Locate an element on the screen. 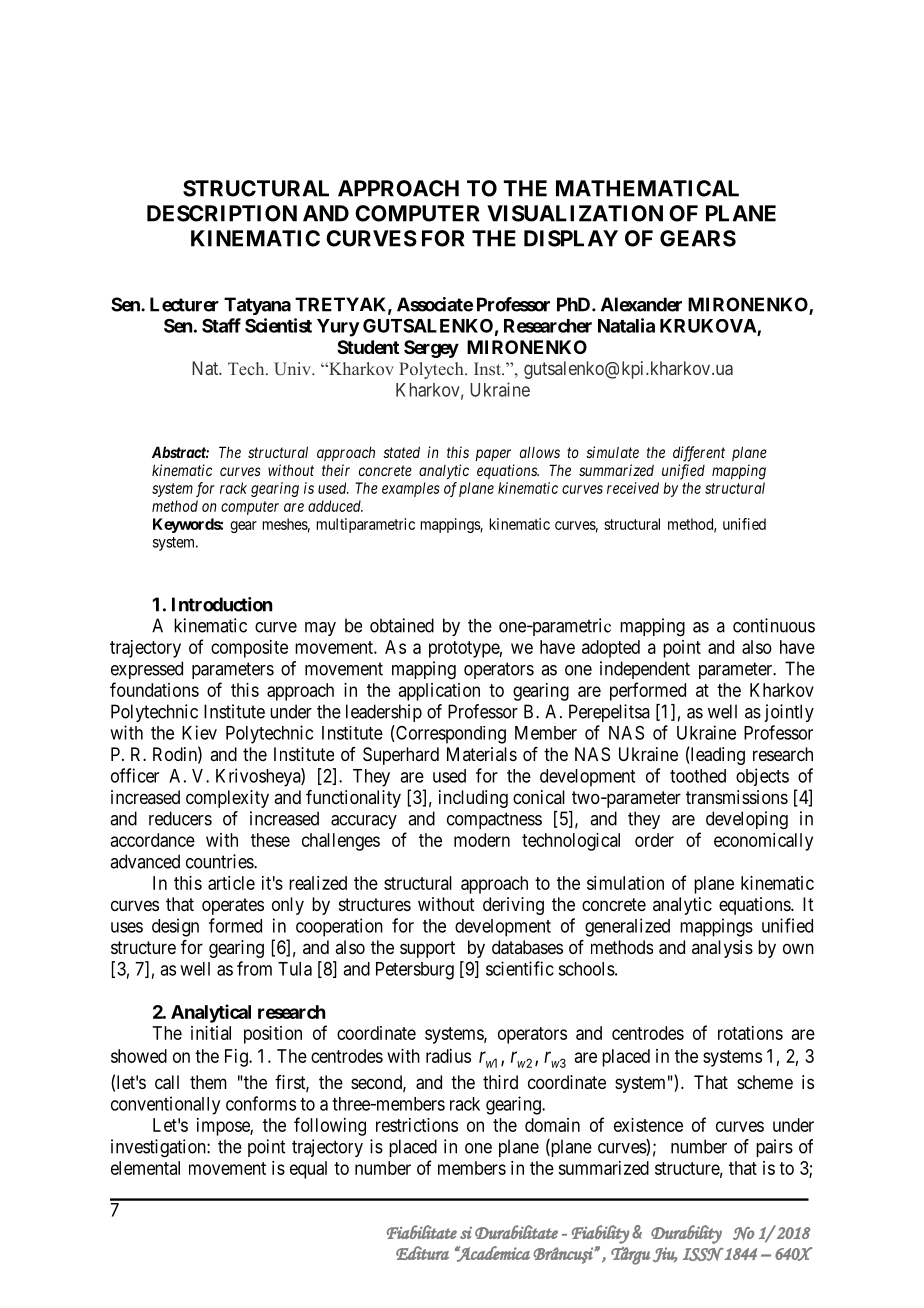 This screenshot has height=1308, width=924. their is located at coordinates (336, 470).
